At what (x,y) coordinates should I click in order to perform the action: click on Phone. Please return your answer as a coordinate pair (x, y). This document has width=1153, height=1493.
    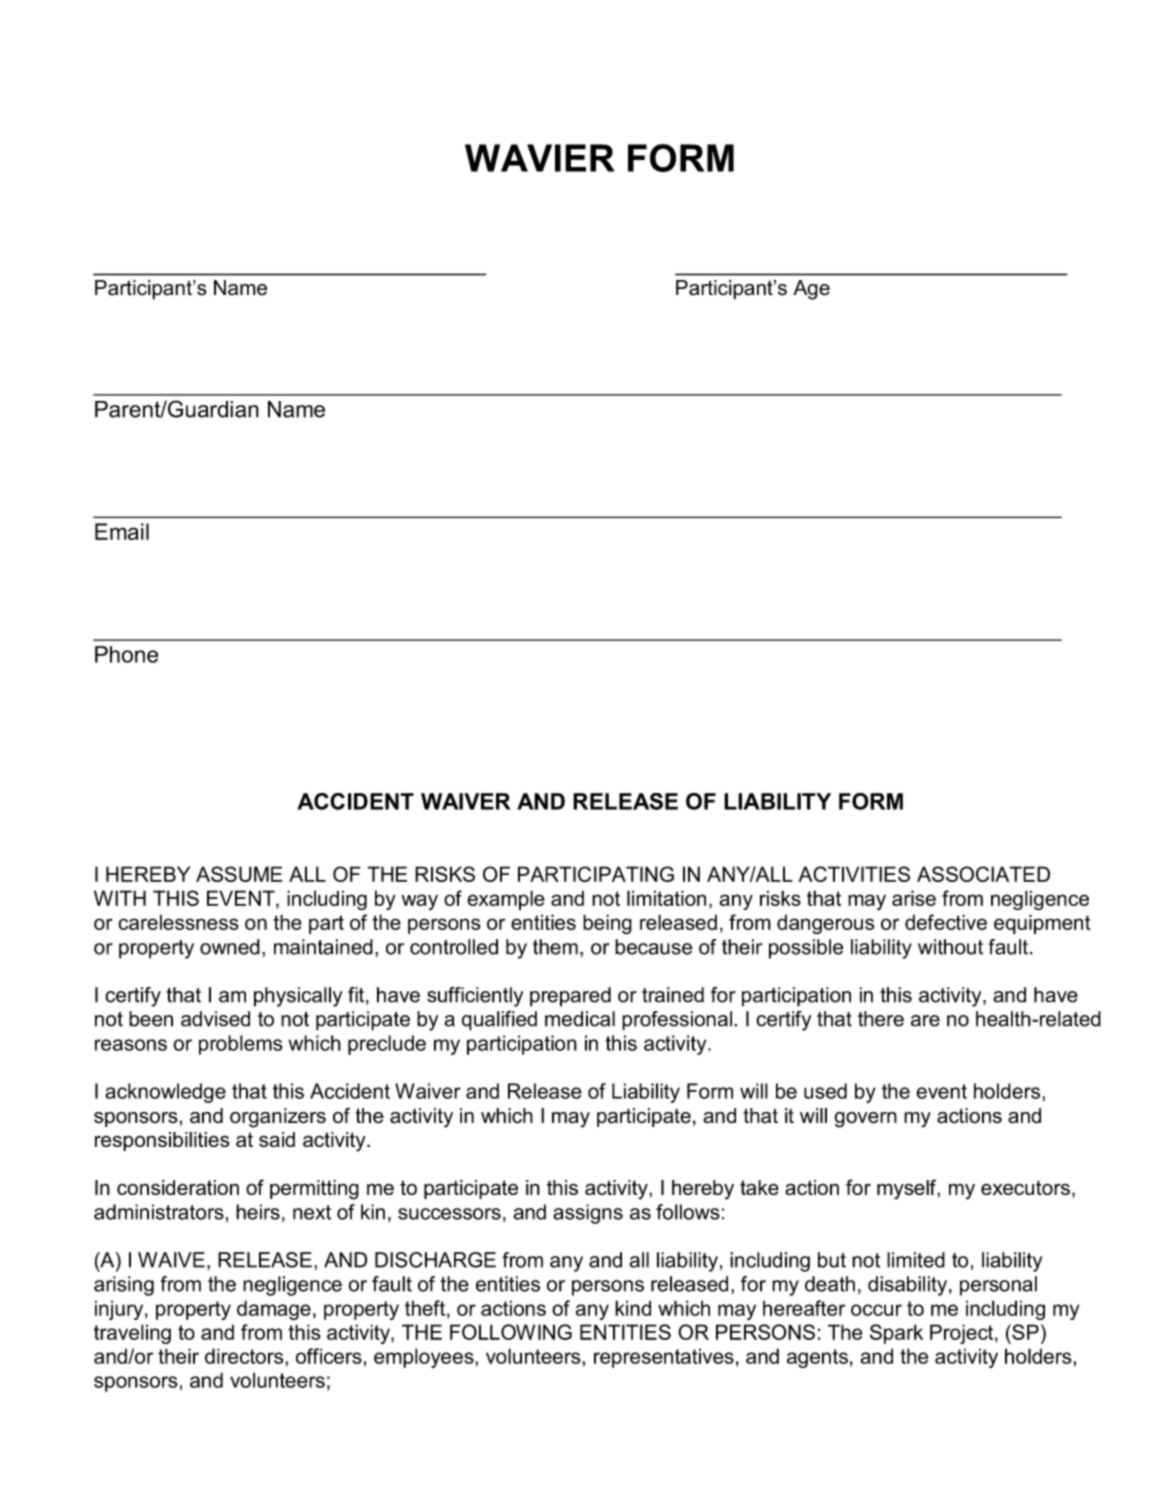
    Looking at the image, I should click on (126, 654).
